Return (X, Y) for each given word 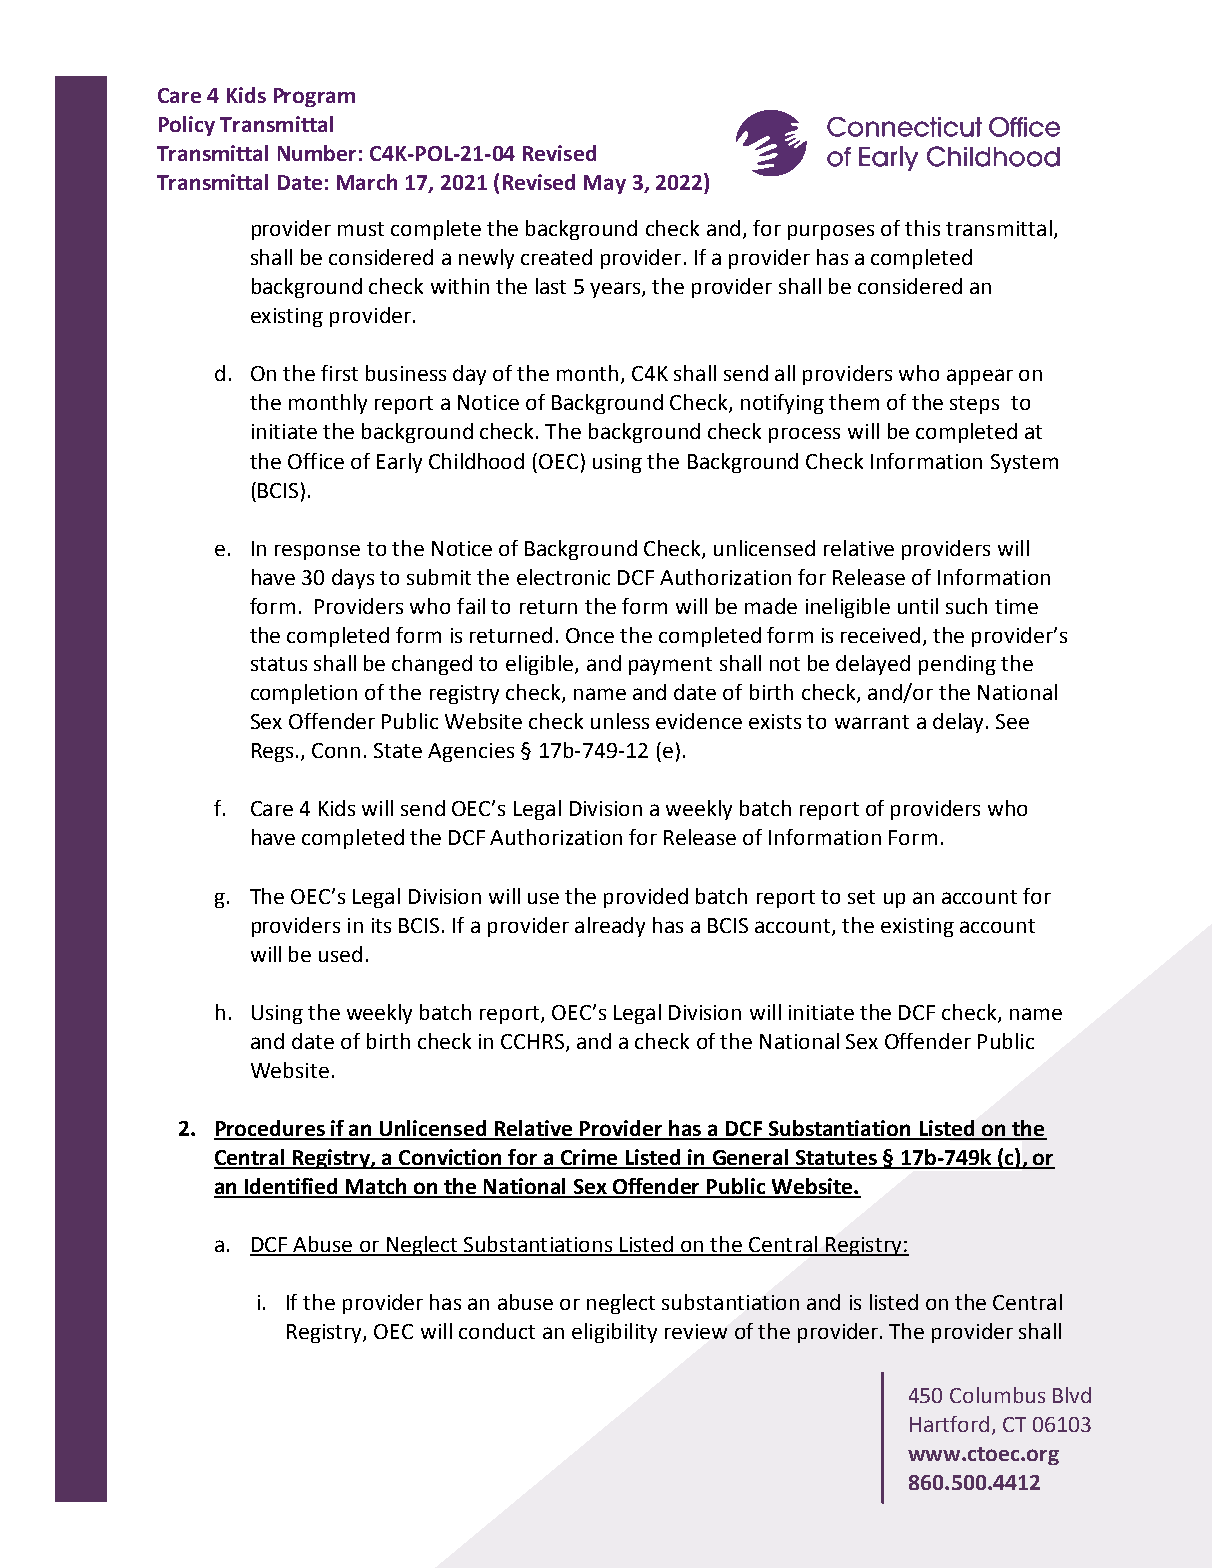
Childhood (476, 461)
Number (317, 153)
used (340, 954)
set (861, 897)
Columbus (997, 1395)
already (610, 927)
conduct (497, 1331)
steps (974, 405)
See (1012, 721)
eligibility (614, 1333)
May (605, 184)
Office (316, 461)
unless (620, 721)
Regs (272, 752)
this (922, 228)
